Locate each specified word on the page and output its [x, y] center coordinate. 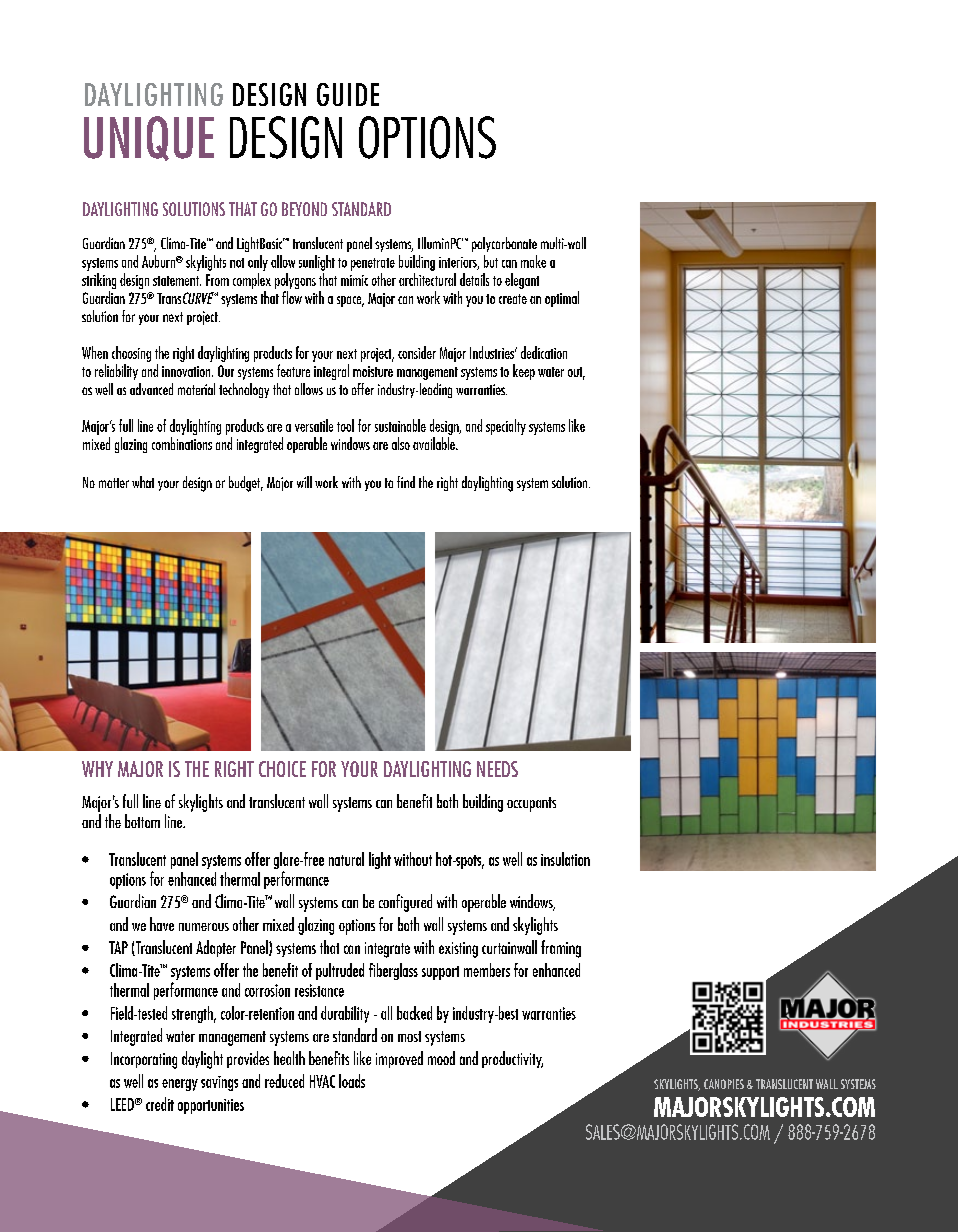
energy [180, 1085]
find [406, 482]
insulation [565, 859]
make [533, 261]
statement [177, 281]
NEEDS [497, 769]
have [162, 924]
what [143, 482]
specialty [506, 427]
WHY [97, 769]
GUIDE [348, 94]
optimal [562, 299]
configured [405, 903]
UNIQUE [149, 138]
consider [417, 352]
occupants [531, 804]
